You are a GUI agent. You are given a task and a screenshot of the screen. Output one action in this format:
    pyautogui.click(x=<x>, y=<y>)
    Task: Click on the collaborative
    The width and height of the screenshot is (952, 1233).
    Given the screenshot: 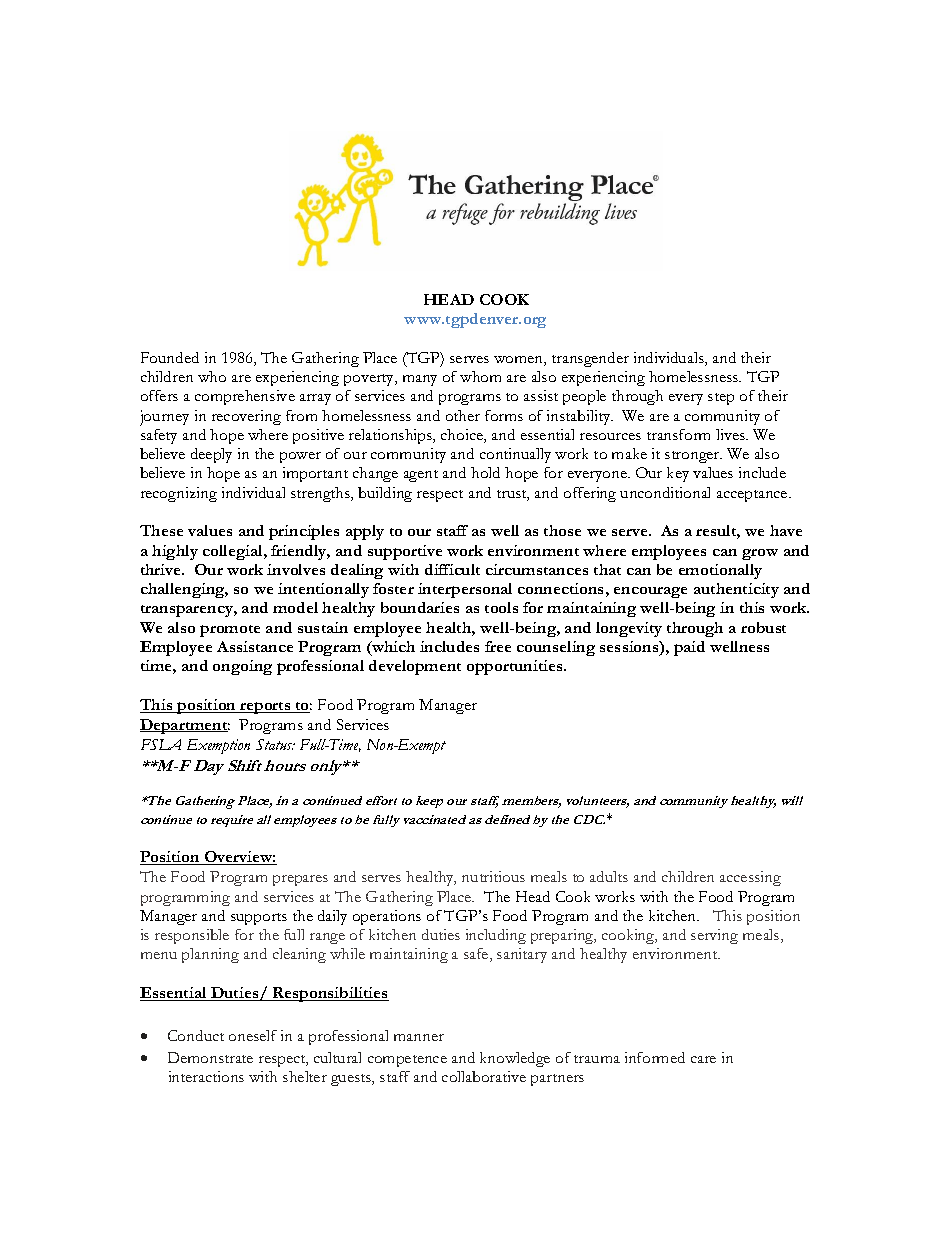 What is the action you would take?
    pyautogui.click(x=484, y=1076)
